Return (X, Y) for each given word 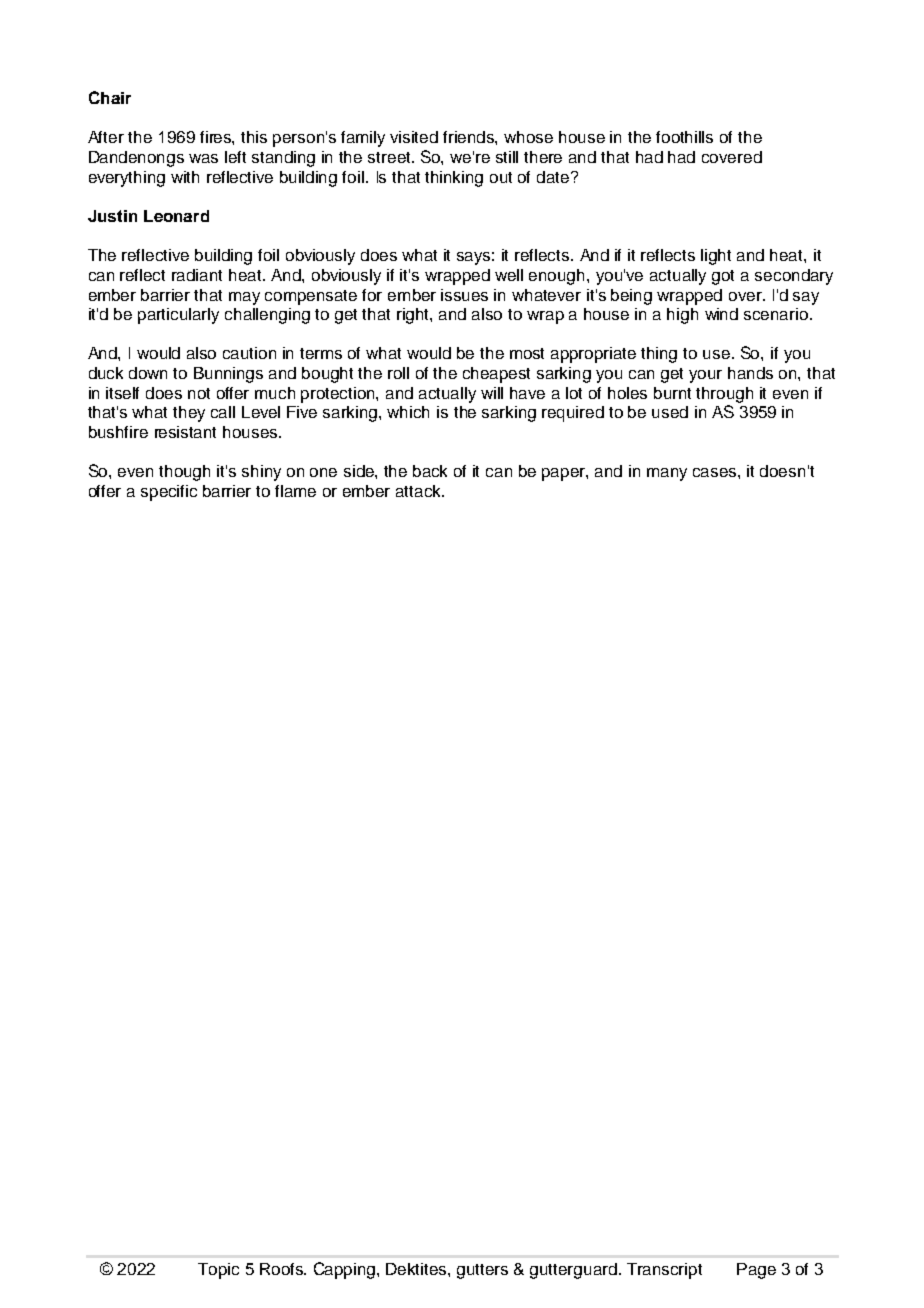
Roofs (283, 1269)
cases (716, 472)
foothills (684, 137)
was (203, 158)
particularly (178, 316)
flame (295, 491)
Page (756, 1271)
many (667, 474)
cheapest (496, 375)
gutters (482, 1271)
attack (419, 491)
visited (414, 137)
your (705, 376)
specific (169, 493)
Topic (218, 1271)
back (430, 471)
